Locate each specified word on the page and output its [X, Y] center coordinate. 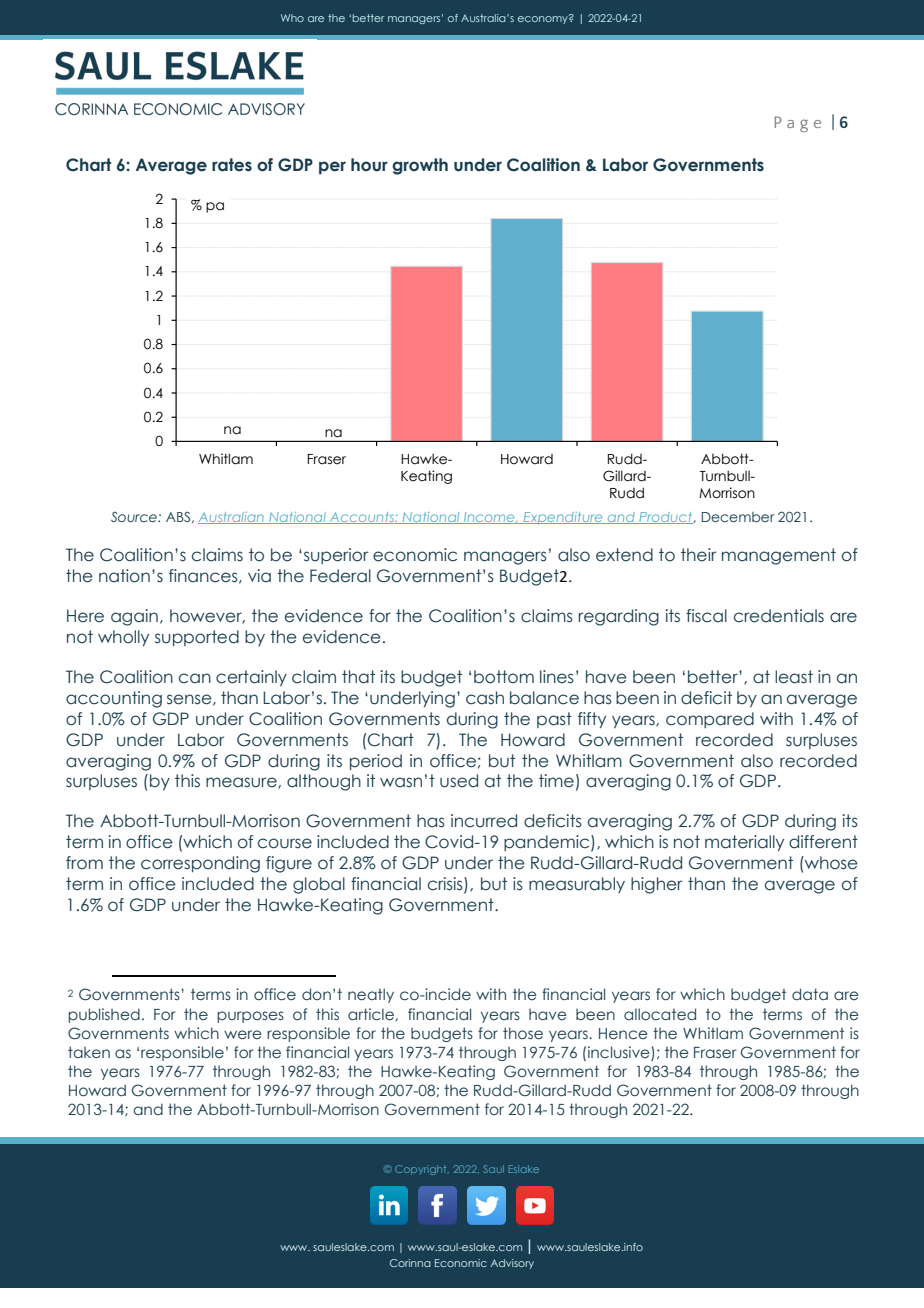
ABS [179, 517]
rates [232, 165]
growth [420, 166]
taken [89, 1052]
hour [369, 165]
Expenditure [563, 518]
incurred [484, 821]
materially [744, 843]
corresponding [200, 864]
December [738, 517]
